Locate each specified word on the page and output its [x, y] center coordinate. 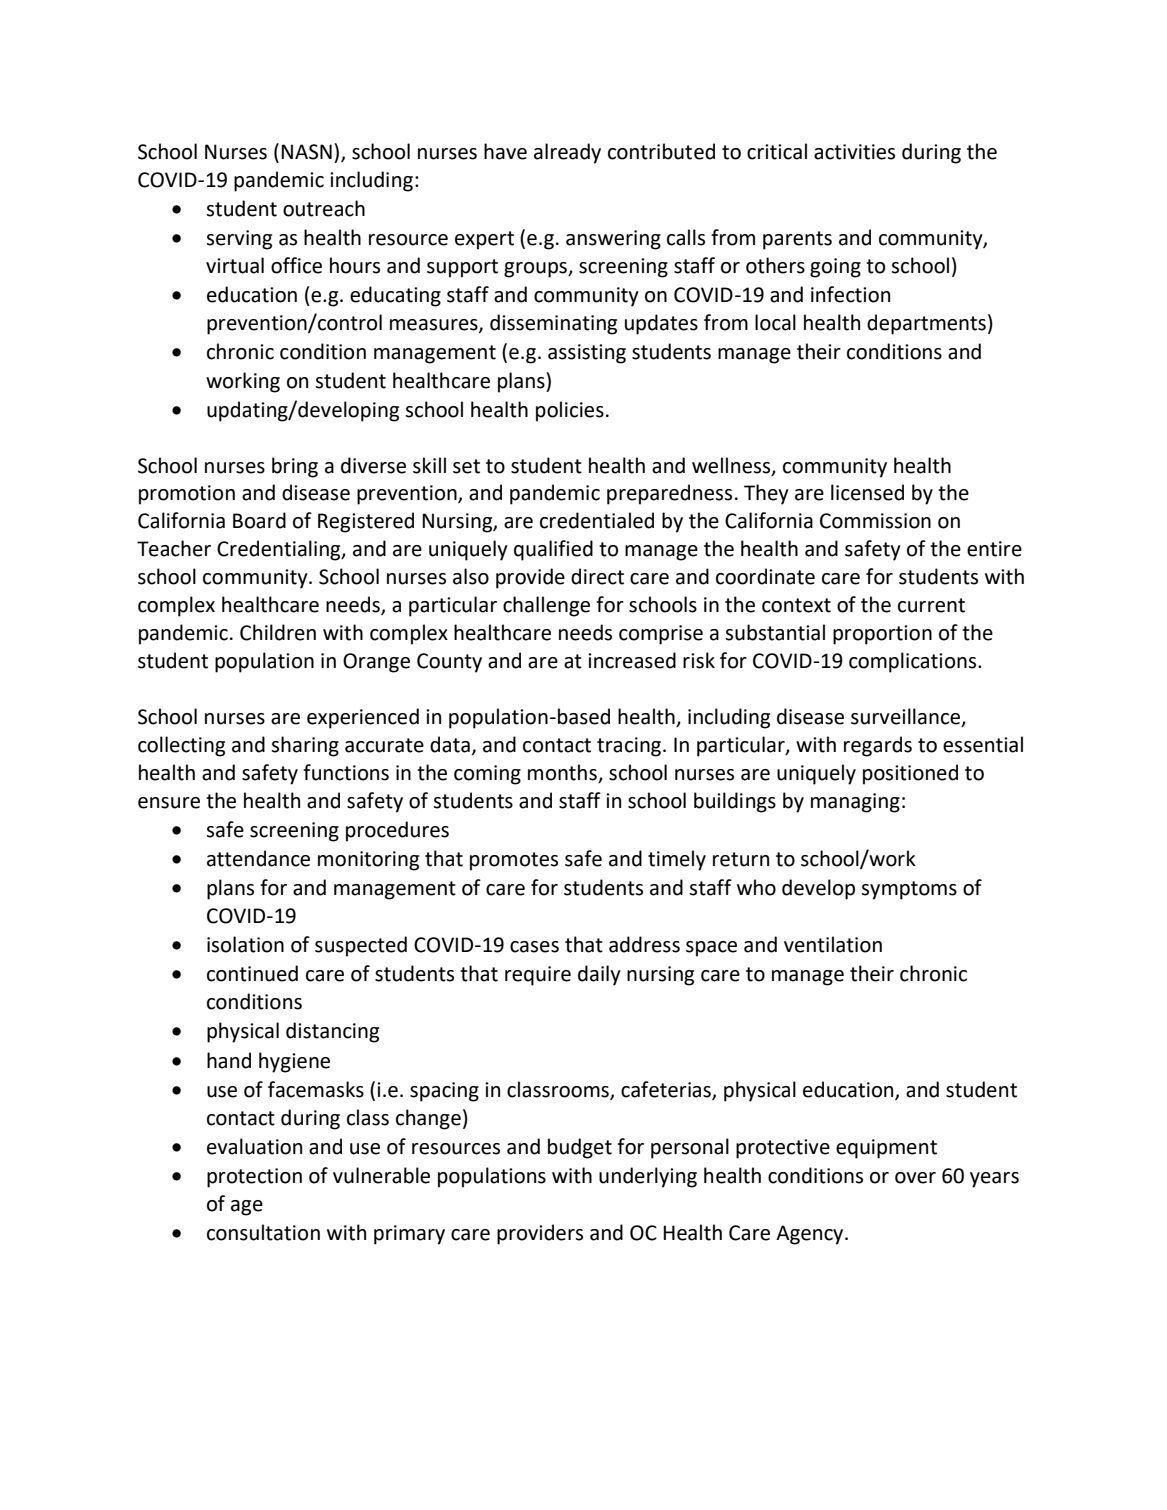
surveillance [905, 716]
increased [632, 660]
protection [254, 1178]
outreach [324, 208]
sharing [305, 746]
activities [854, 152]
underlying [648, 1177]
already [567, 153]
